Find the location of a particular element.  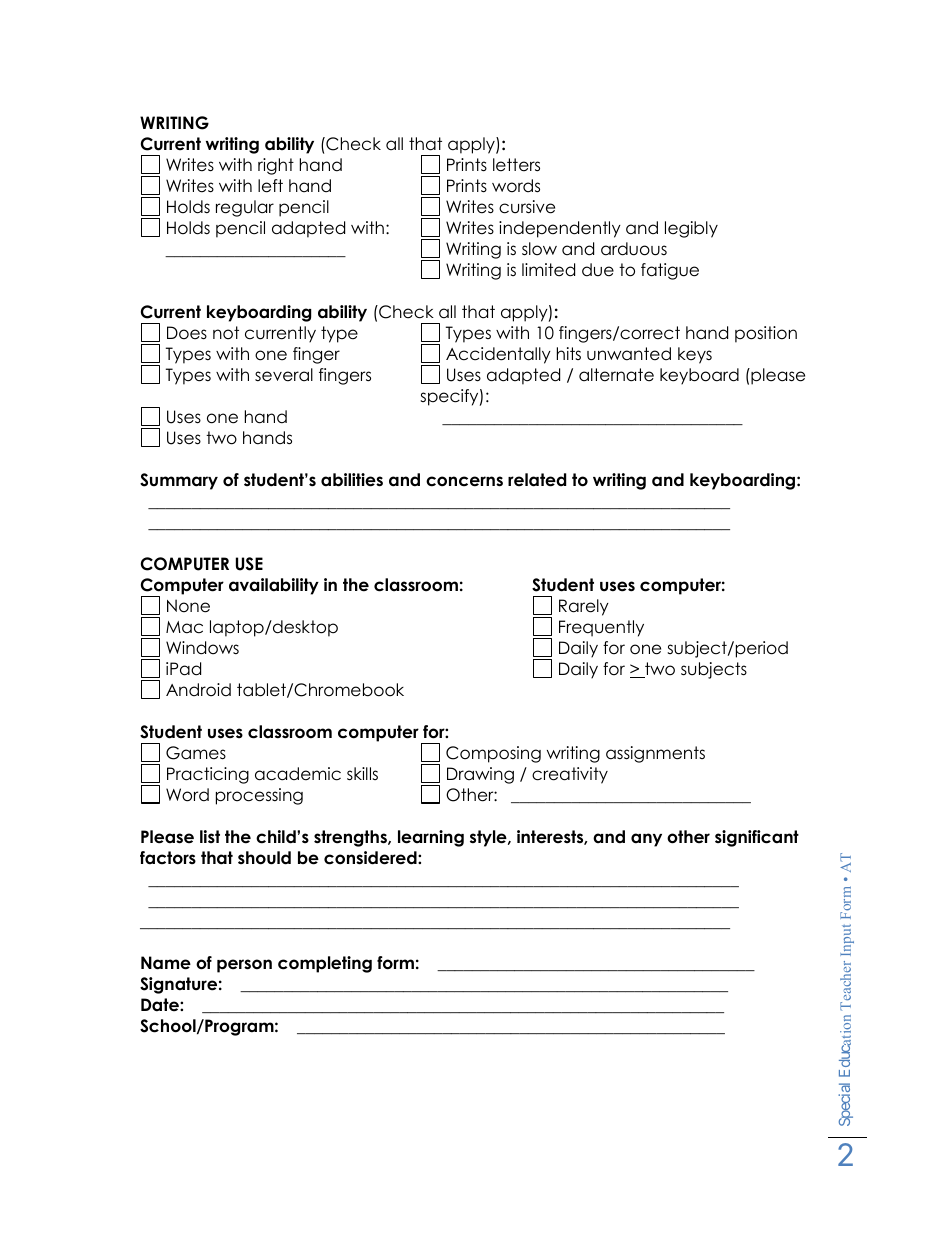

arduous is located at coordinates (634, 249).
